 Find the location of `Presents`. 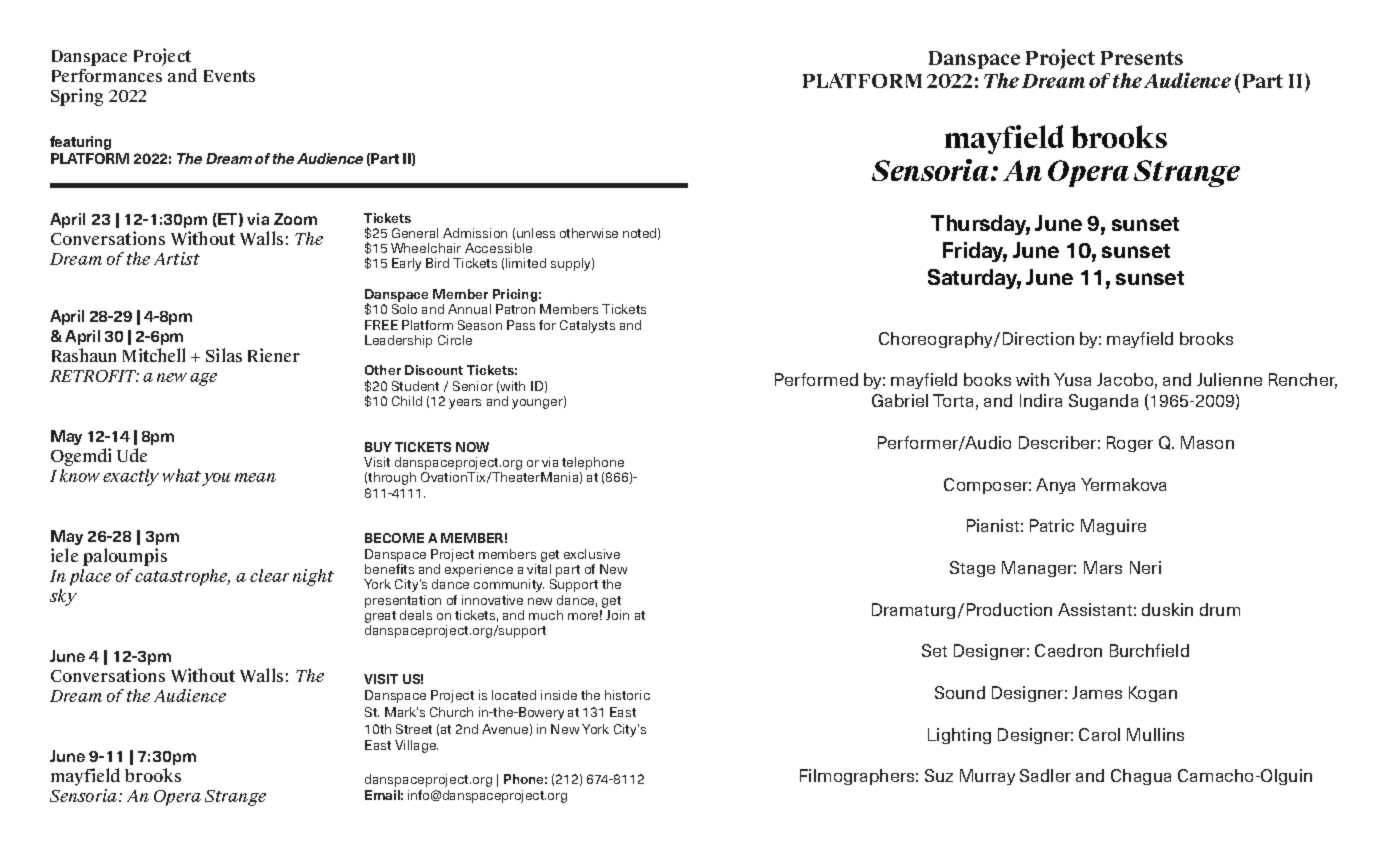

Presents is located at coordinates (1142, 58).
